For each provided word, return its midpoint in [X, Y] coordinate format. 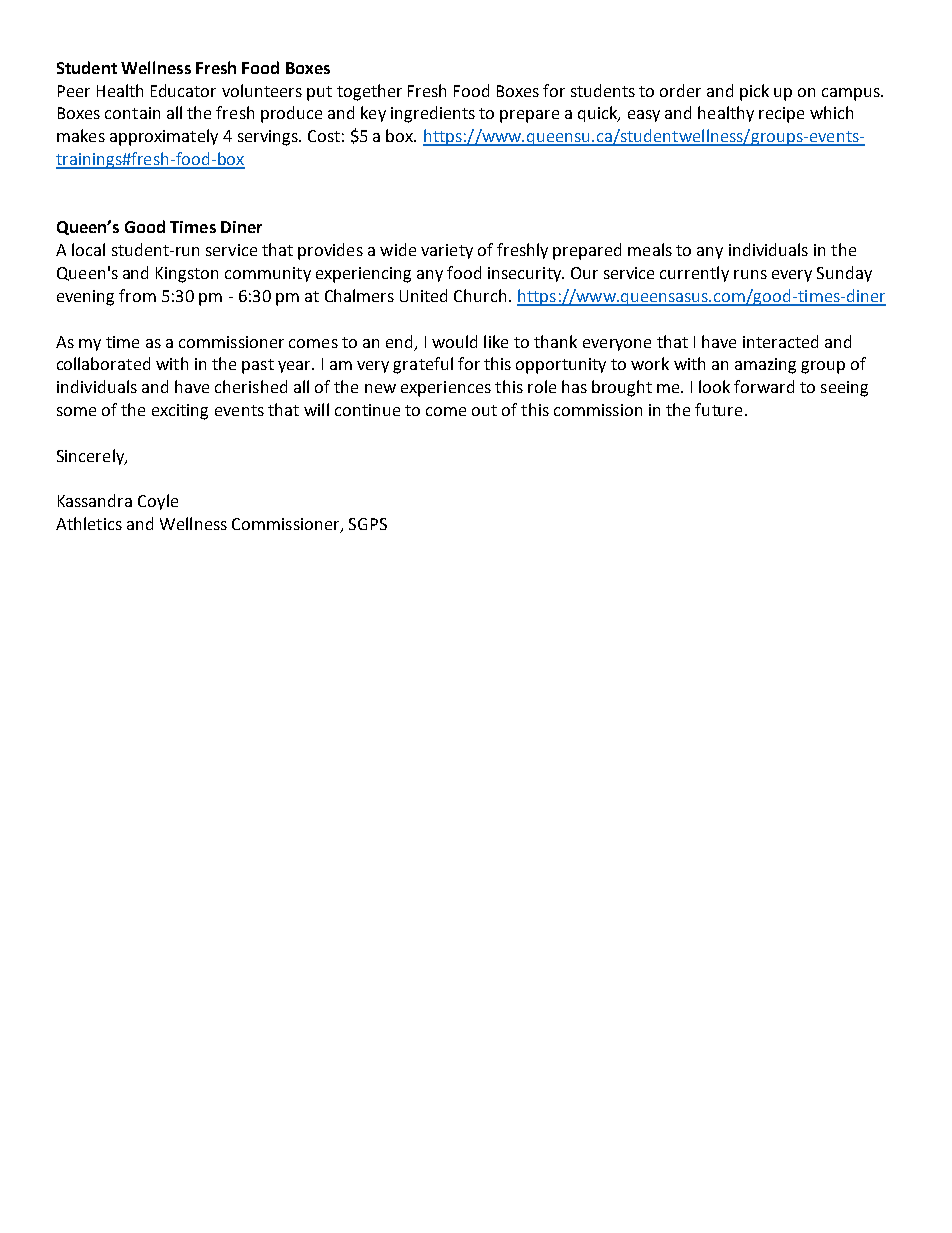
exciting [180, 412]
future [718, 409]
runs [750, 274]
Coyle [158, 502]
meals [650, 249]
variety [447, 251]
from [137, 295]
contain [132, 113]
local [88, 249]
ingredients [433, 114]
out [484, 410]
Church [480, 295]
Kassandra [95, 500]
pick [754, 92]
